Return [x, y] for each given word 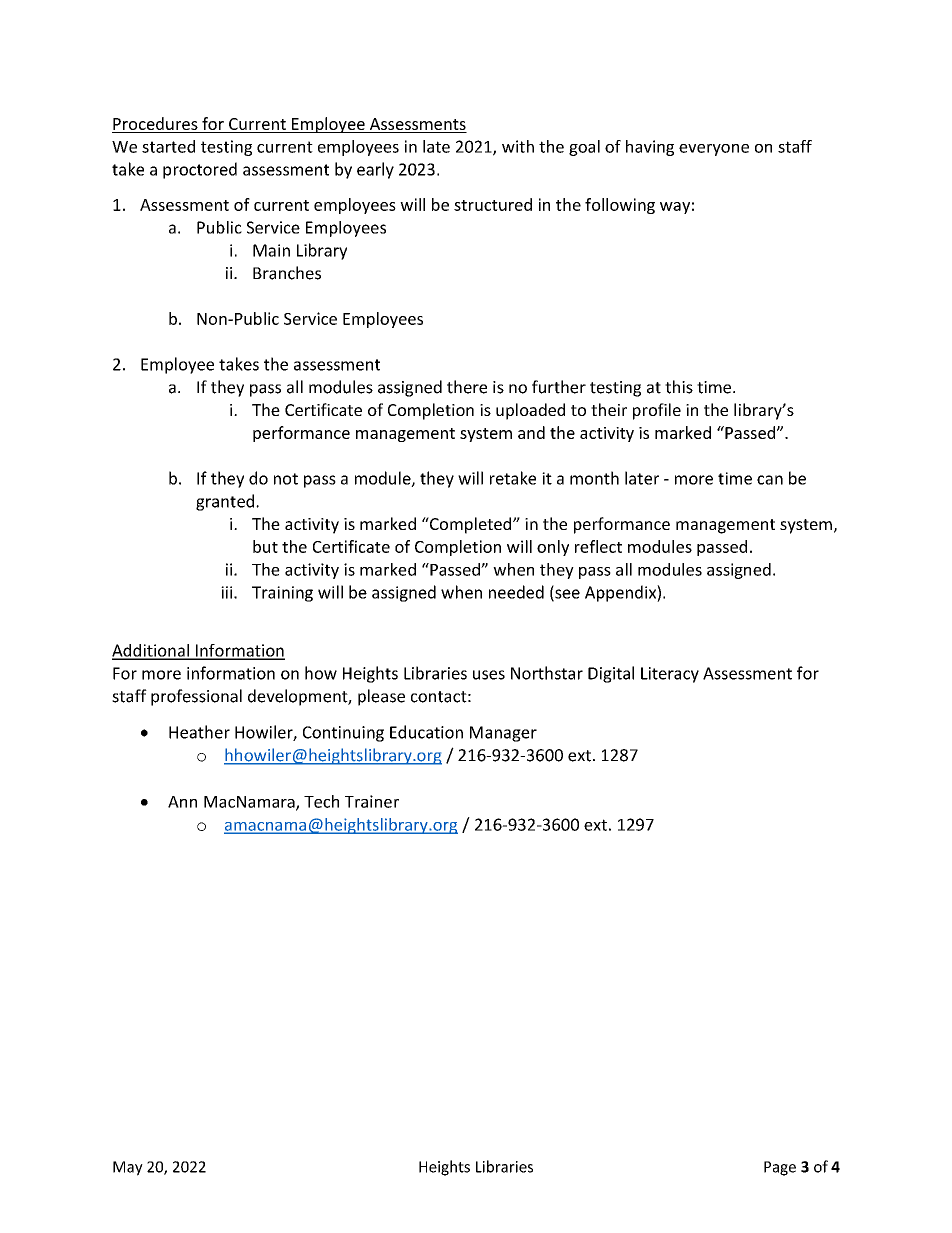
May [128, 1168]
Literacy [670, 675]
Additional [151, 651]
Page [780, 1168]
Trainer [372, 801]
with [518, 146]
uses [489, 675]
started [168, 146]
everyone [714, 150]
